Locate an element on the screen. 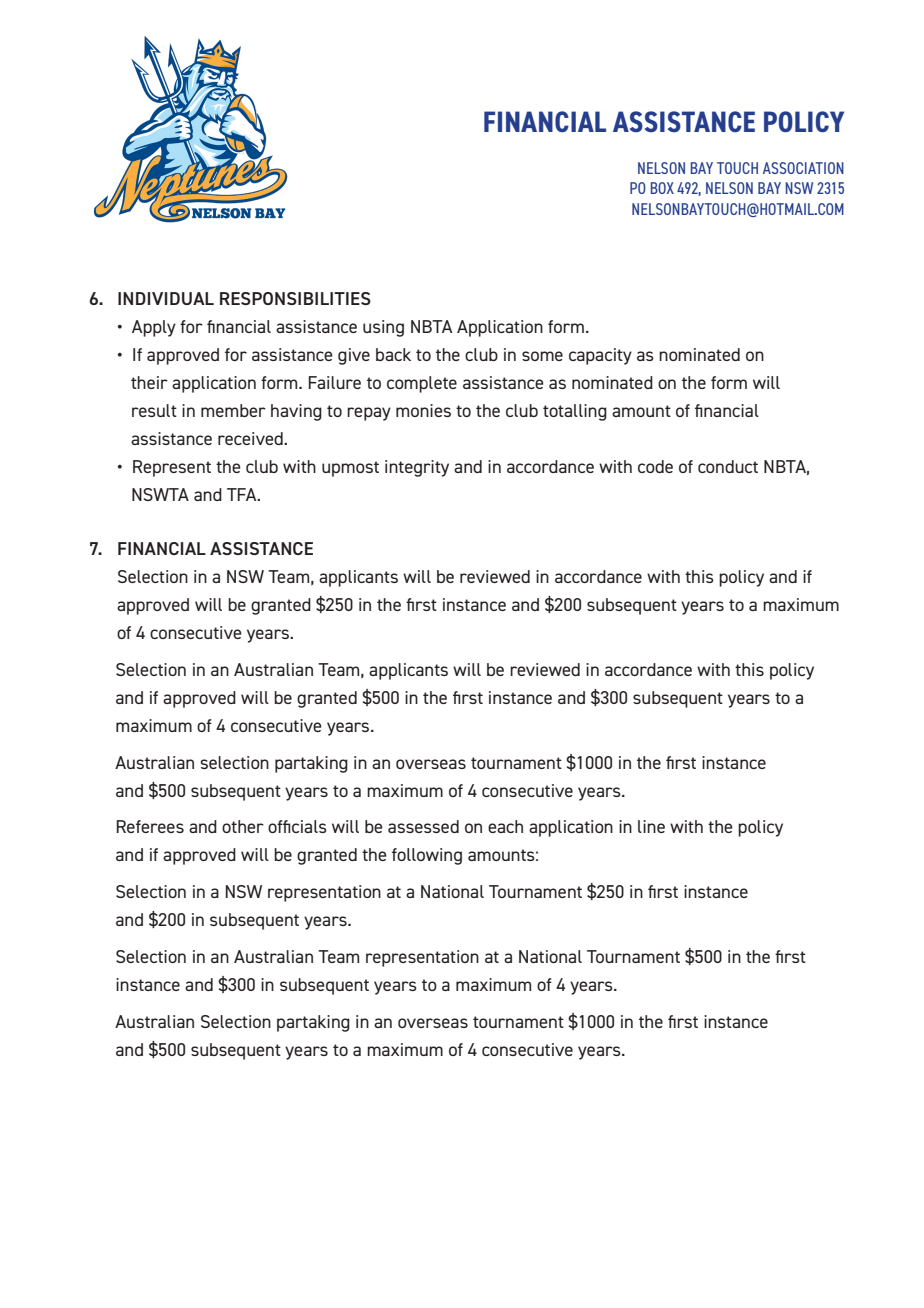 The width and height of the screenshot is (924, 1308). conduct is located at coordinates (728, 466).
